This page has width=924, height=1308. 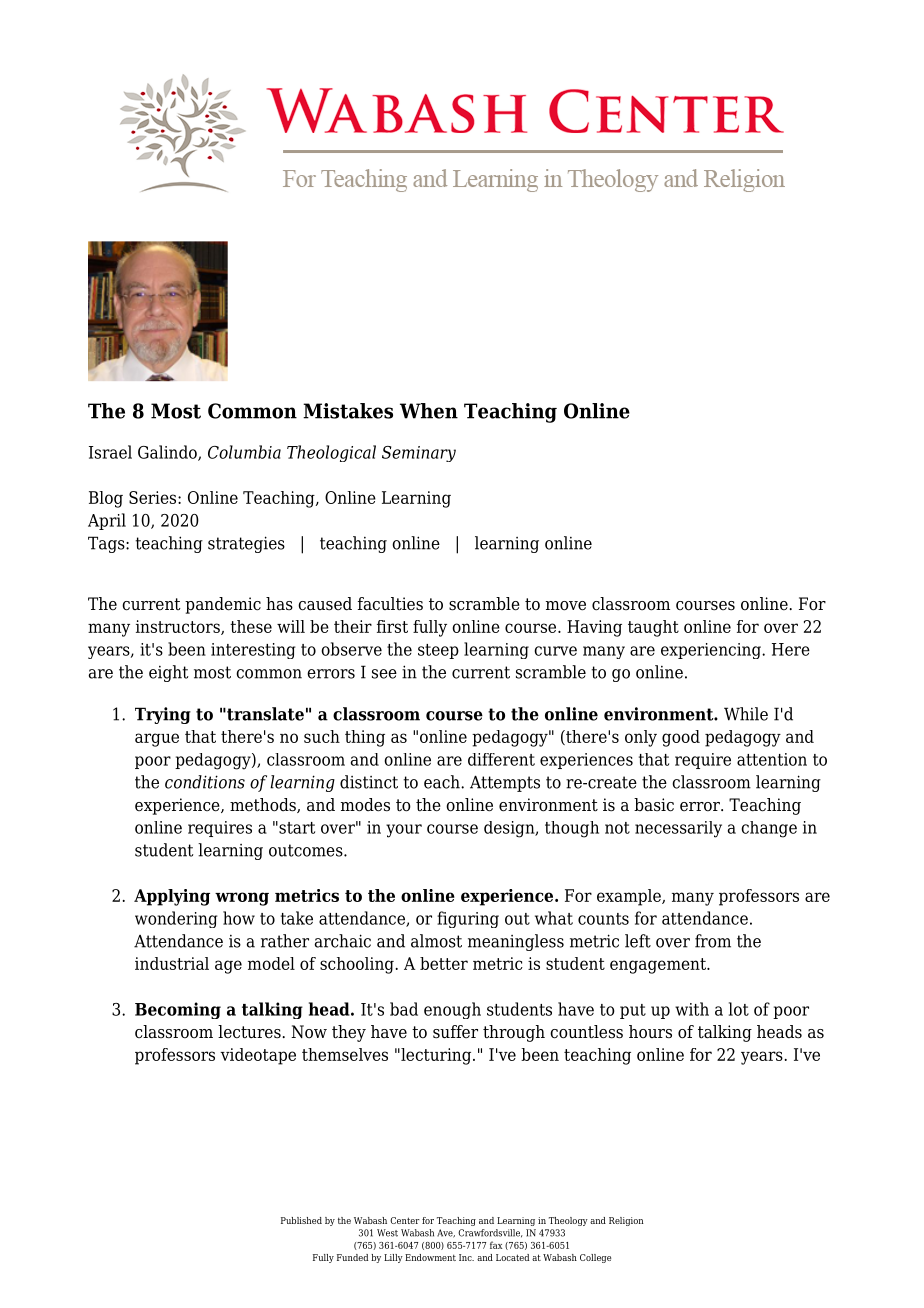 I want to click on Seminary, so click(x=419, y=454).
